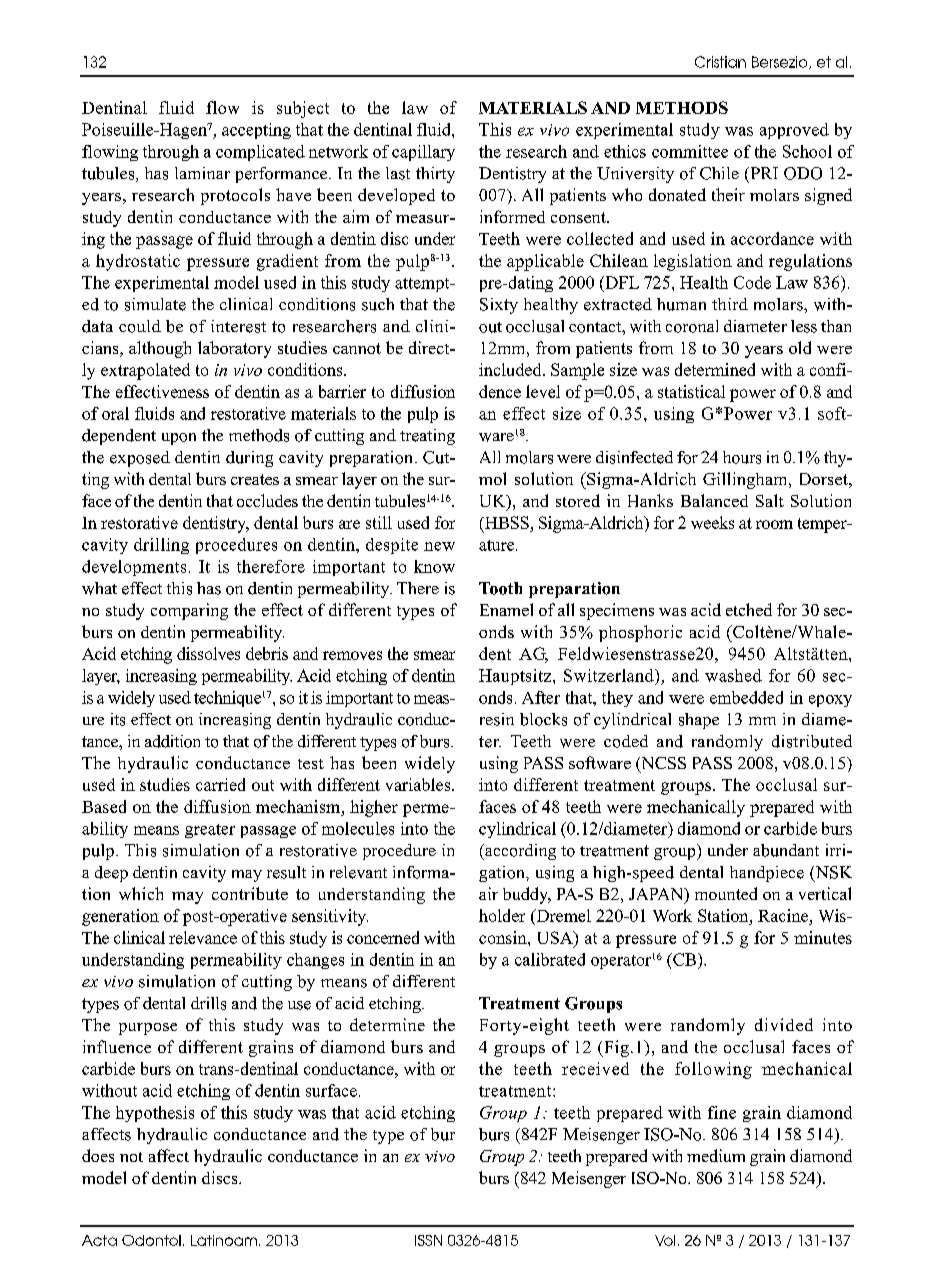 The width and height of the page is (936, 1288). Describe the element at coordinates (202, 173) in the page. I see `laminar` at that location.
